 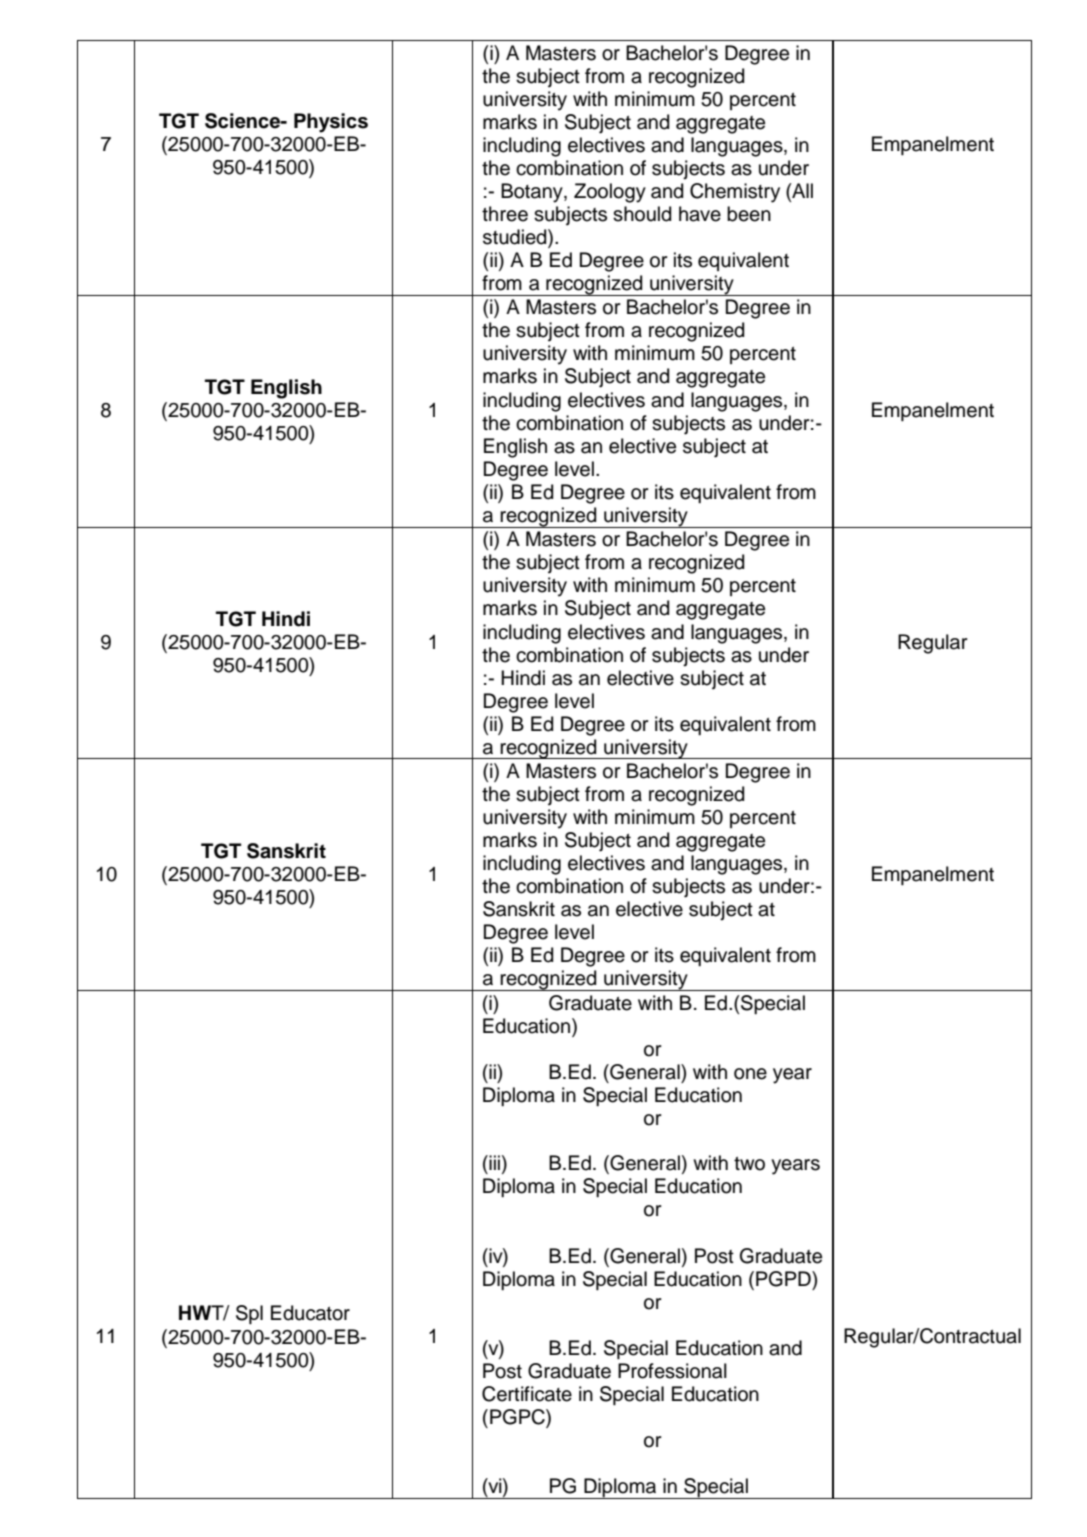 What do you see at coordinates (749, 1164) in the screenshot?
I see `two` at bounding box center [749, 1164].
